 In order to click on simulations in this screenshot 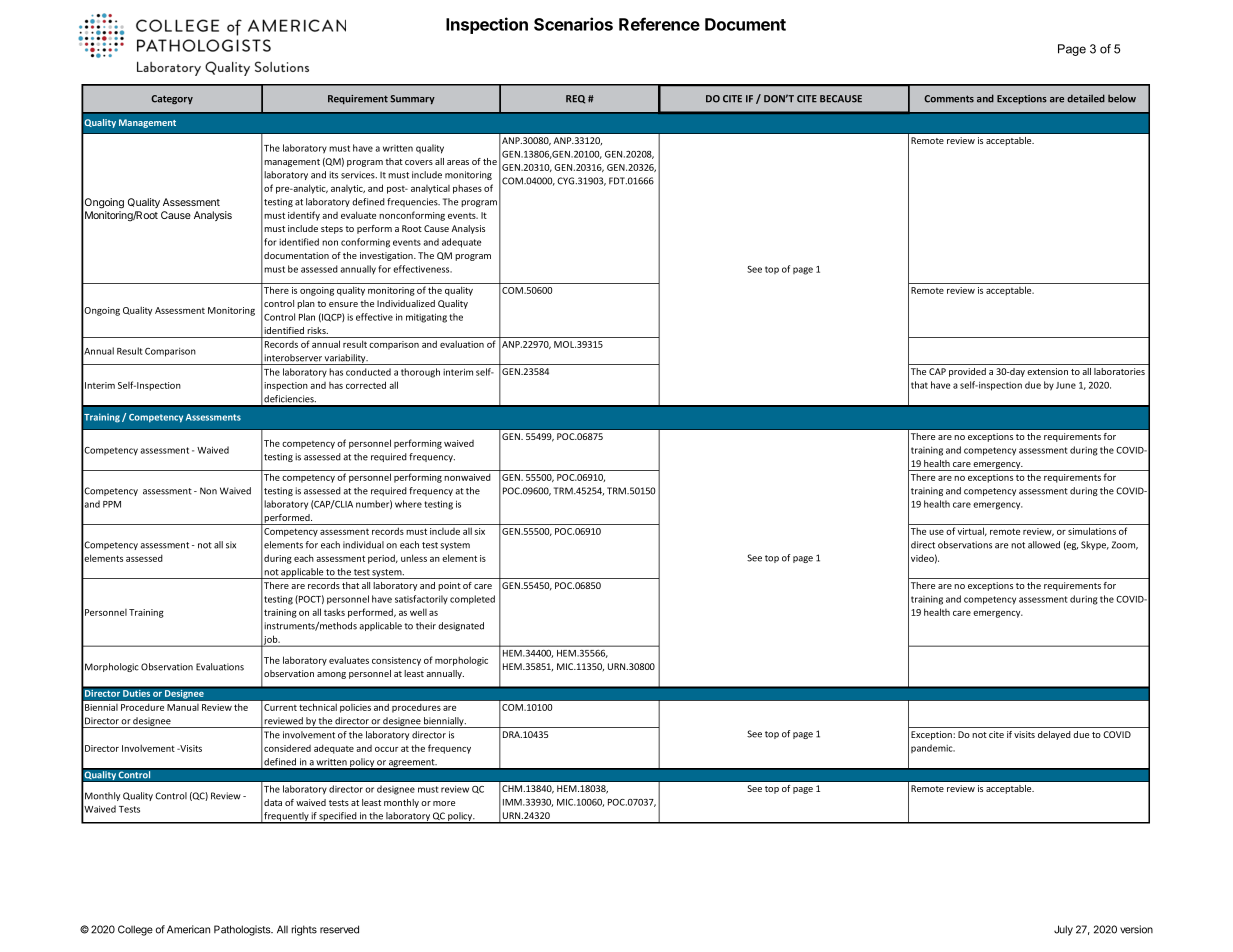, I will do `click(1092, 531)`.
